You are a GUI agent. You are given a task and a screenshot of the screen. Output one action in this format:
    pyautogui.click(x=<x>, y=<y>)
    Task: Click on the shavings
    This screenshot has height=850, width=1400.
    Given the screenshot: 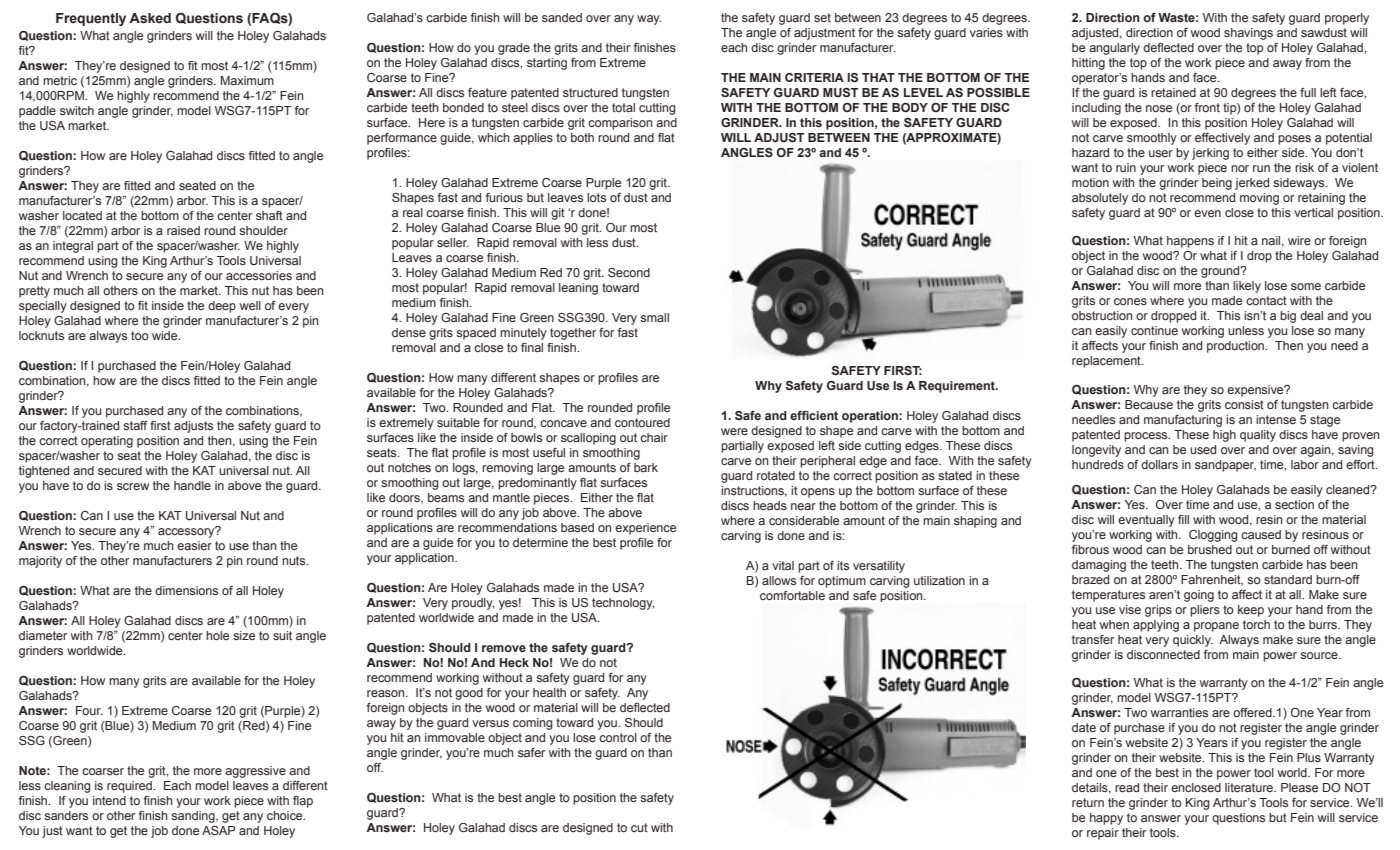 What is the action you would take?
    pyautogui.click(x=1248, y=34)
